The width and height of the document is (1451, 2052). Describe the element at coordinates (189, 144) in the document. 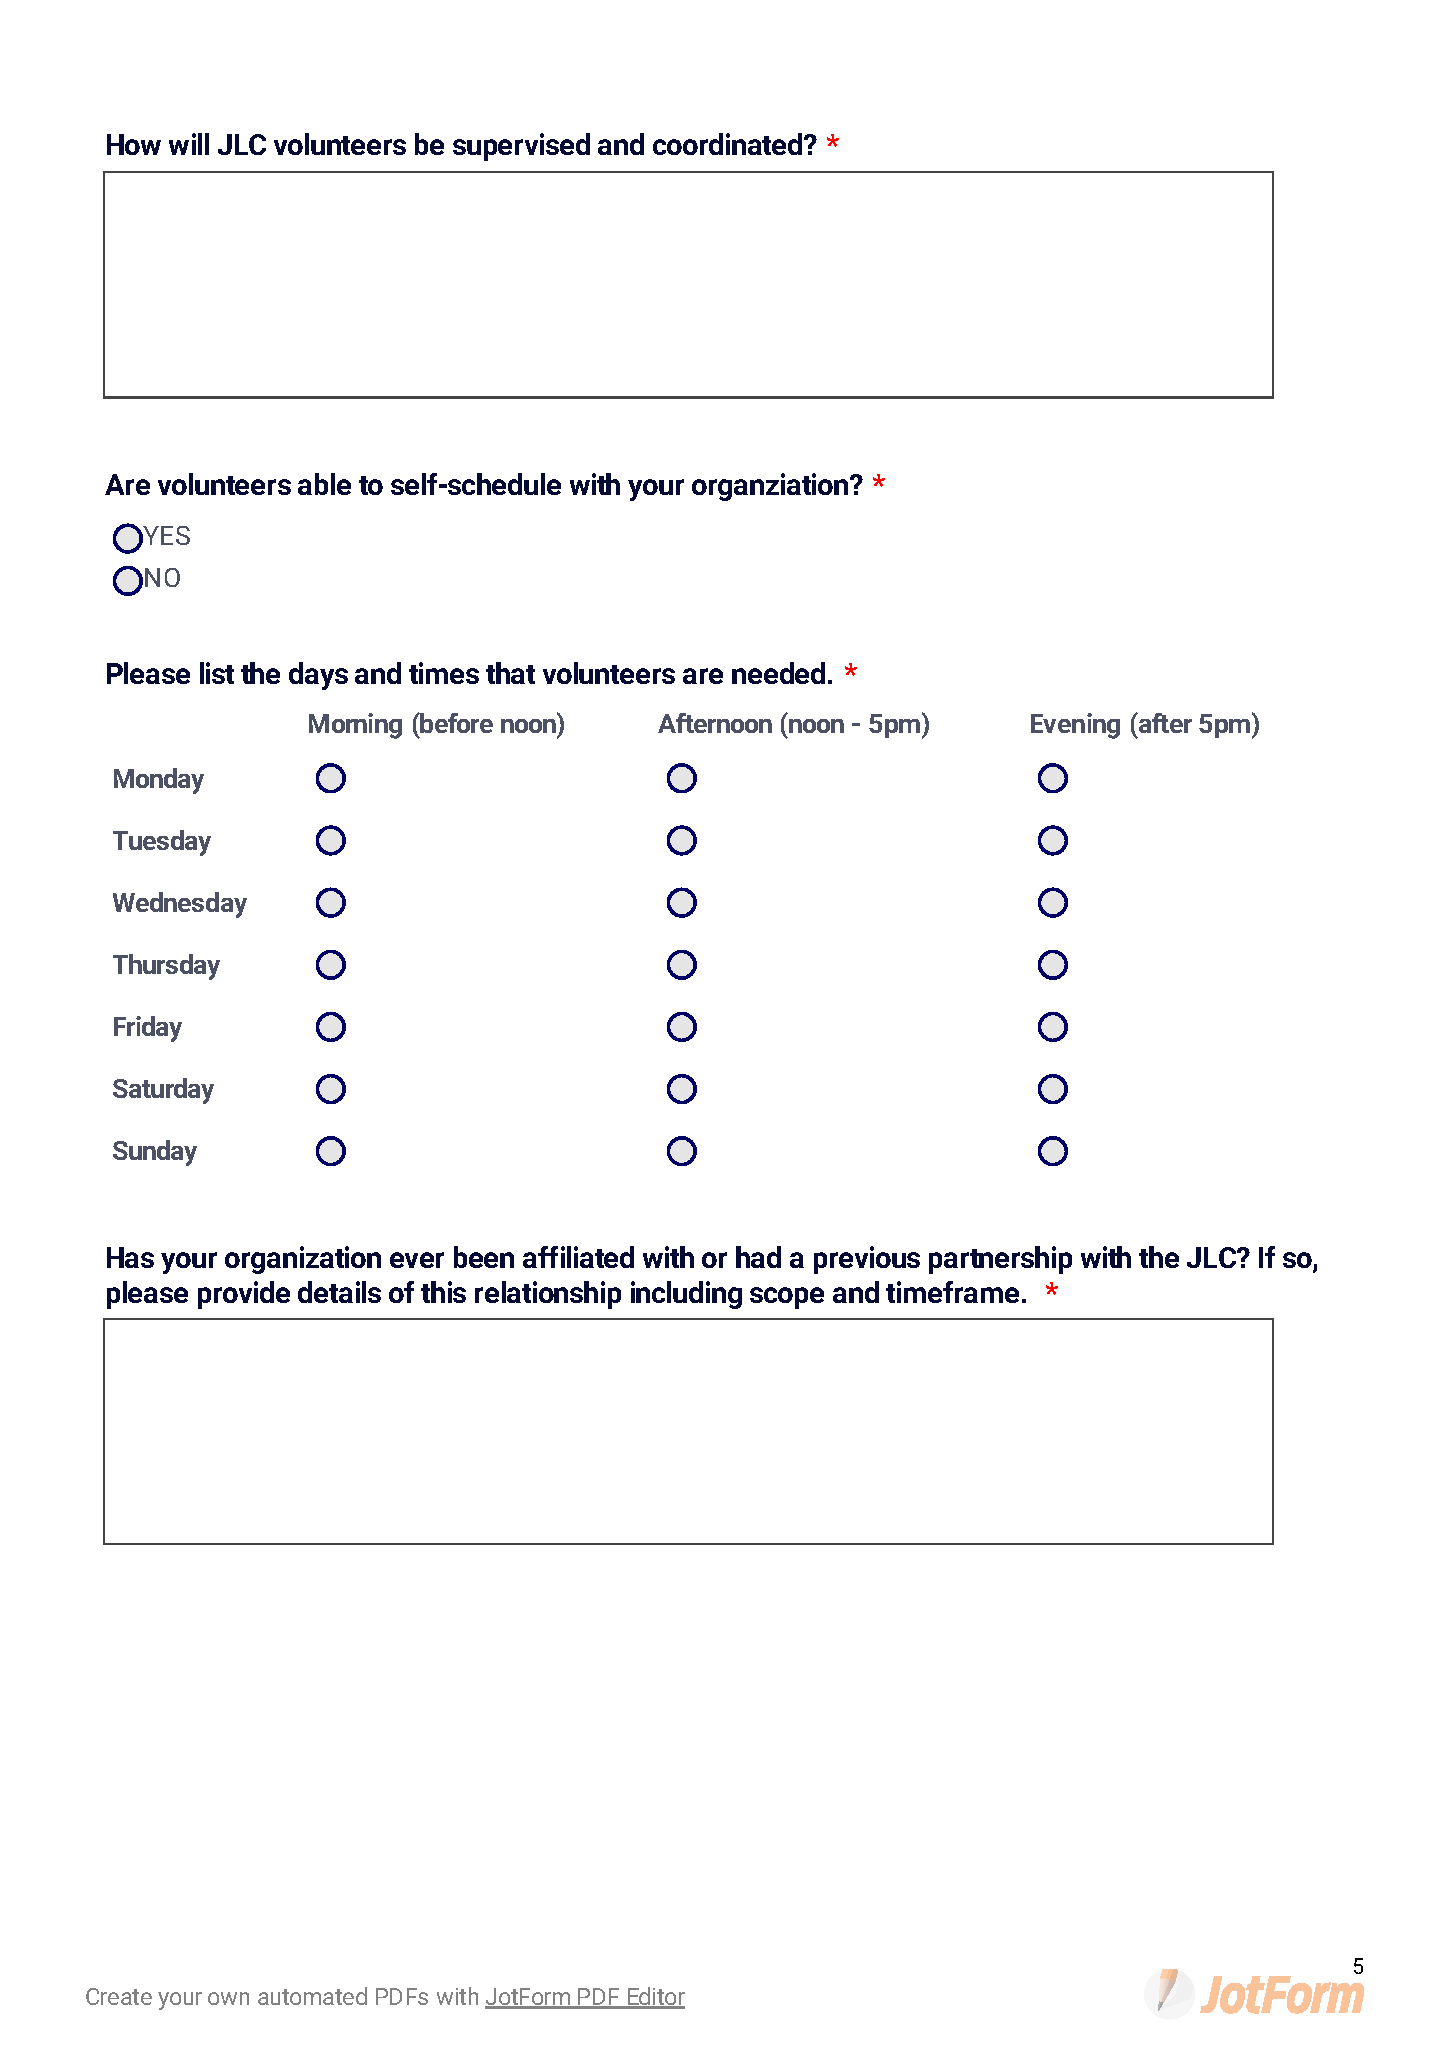

I see `will` at that location.
